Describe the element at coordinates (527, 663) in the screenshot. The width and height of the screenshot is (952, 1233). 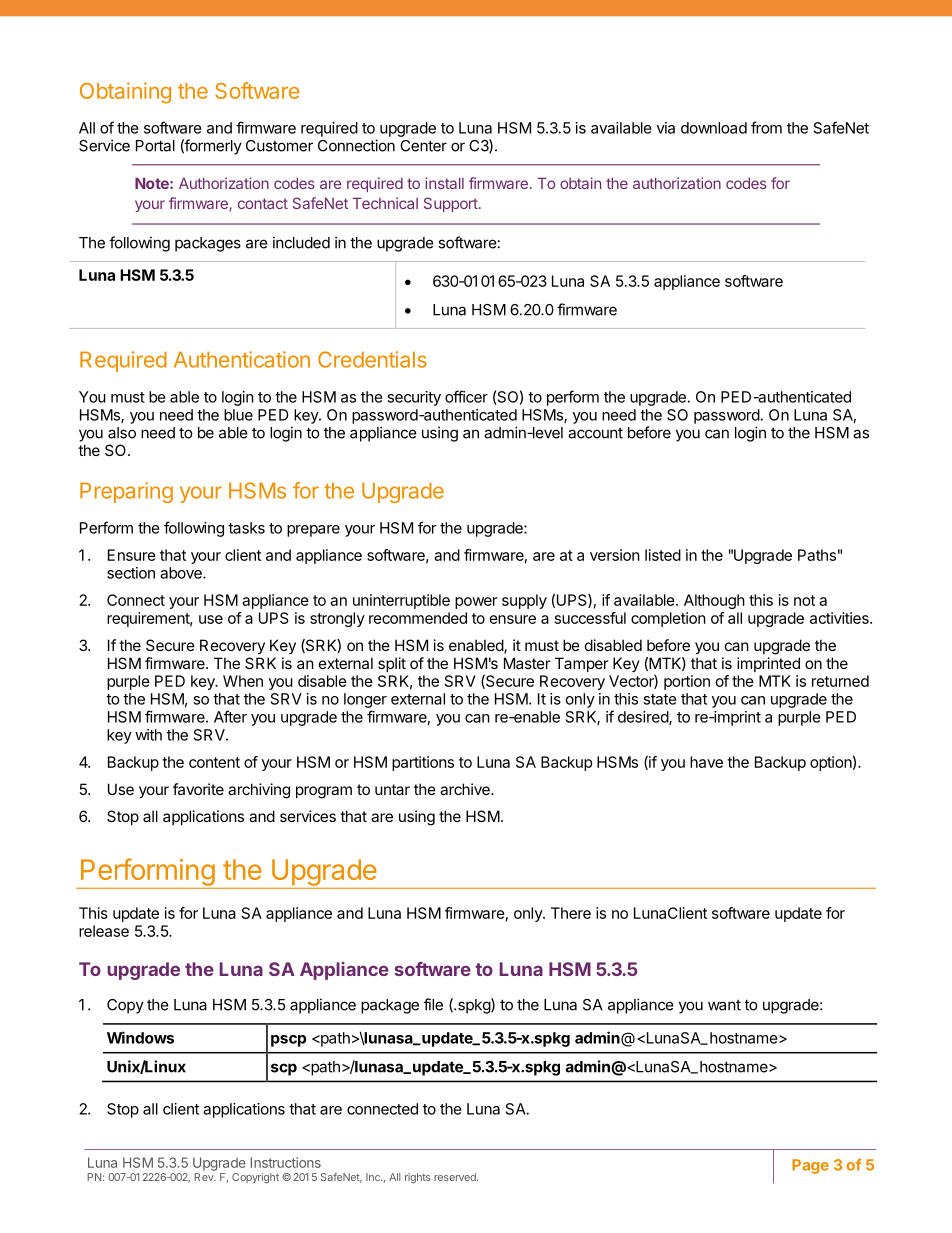
I see `Master` at that location.
